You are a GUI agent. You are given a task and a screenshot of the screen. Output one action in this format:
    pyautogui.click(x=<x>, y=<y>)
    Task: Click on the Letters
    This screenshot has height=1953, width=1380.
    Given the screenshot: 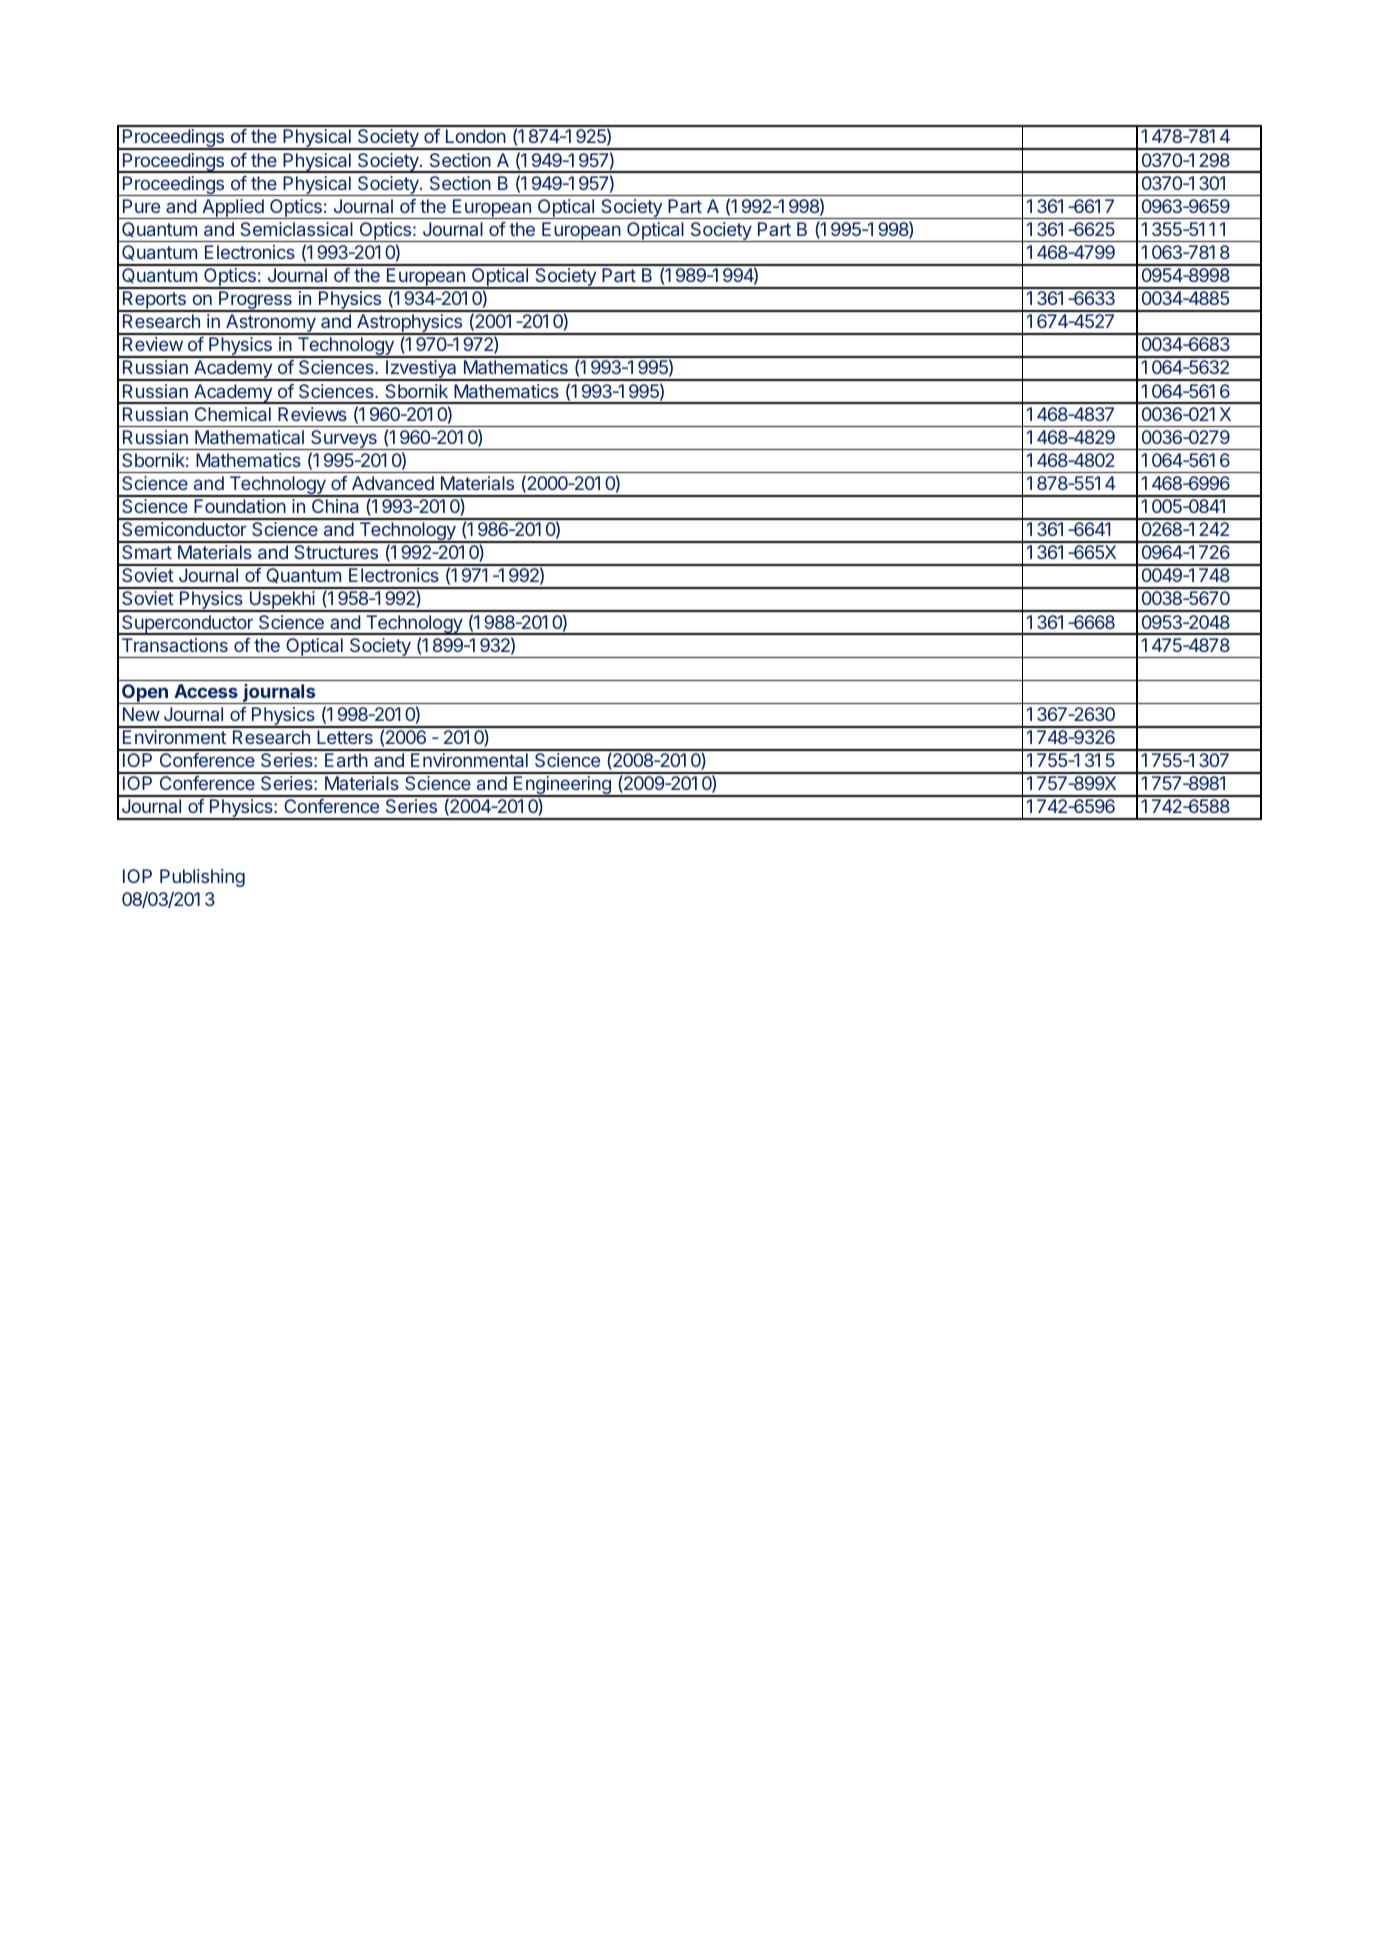 What is the action you would take?
    pyautogui.click(x=345, y=737)
